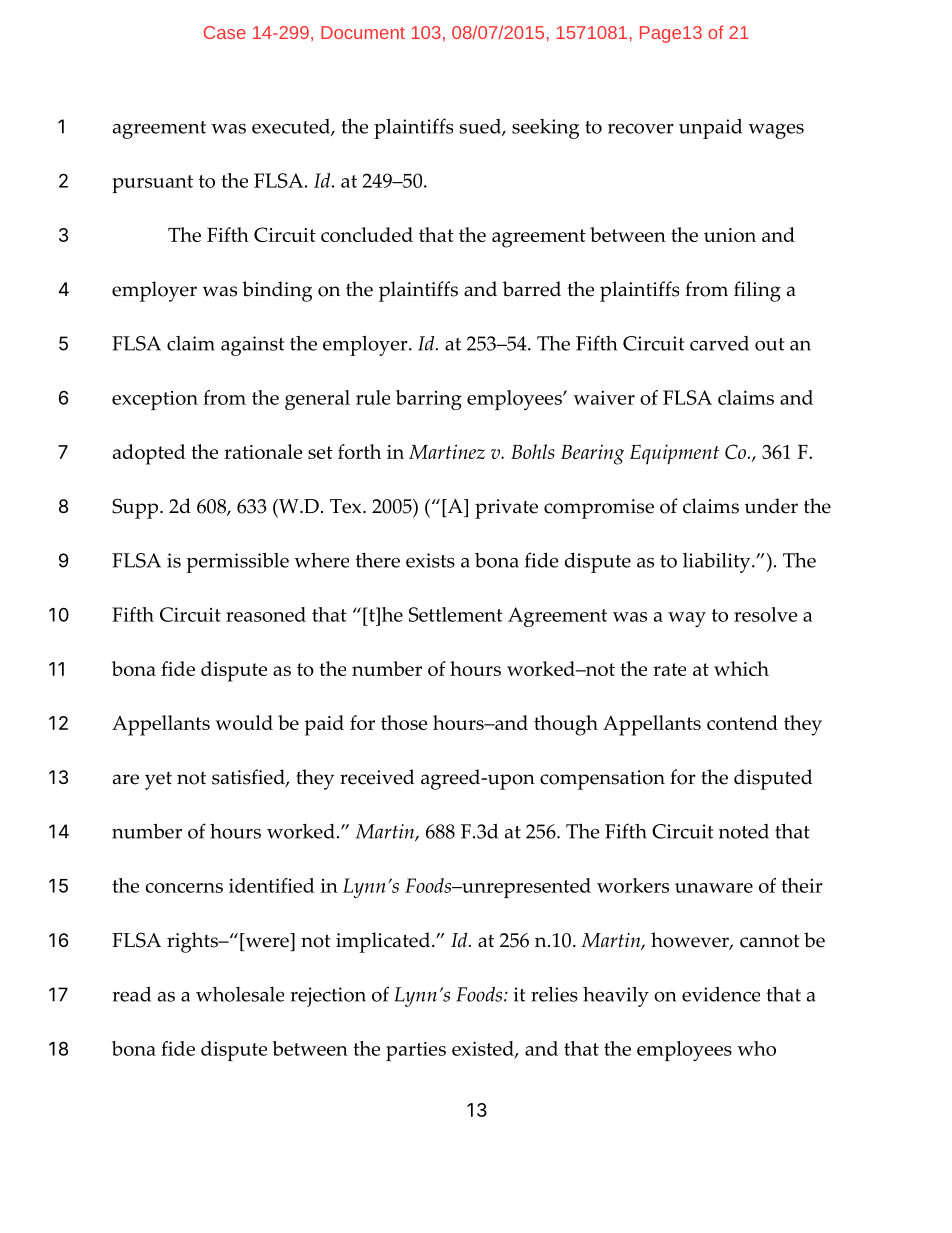 This document has height=1233, width=952. I want to click on exists, so click(430, 560).
